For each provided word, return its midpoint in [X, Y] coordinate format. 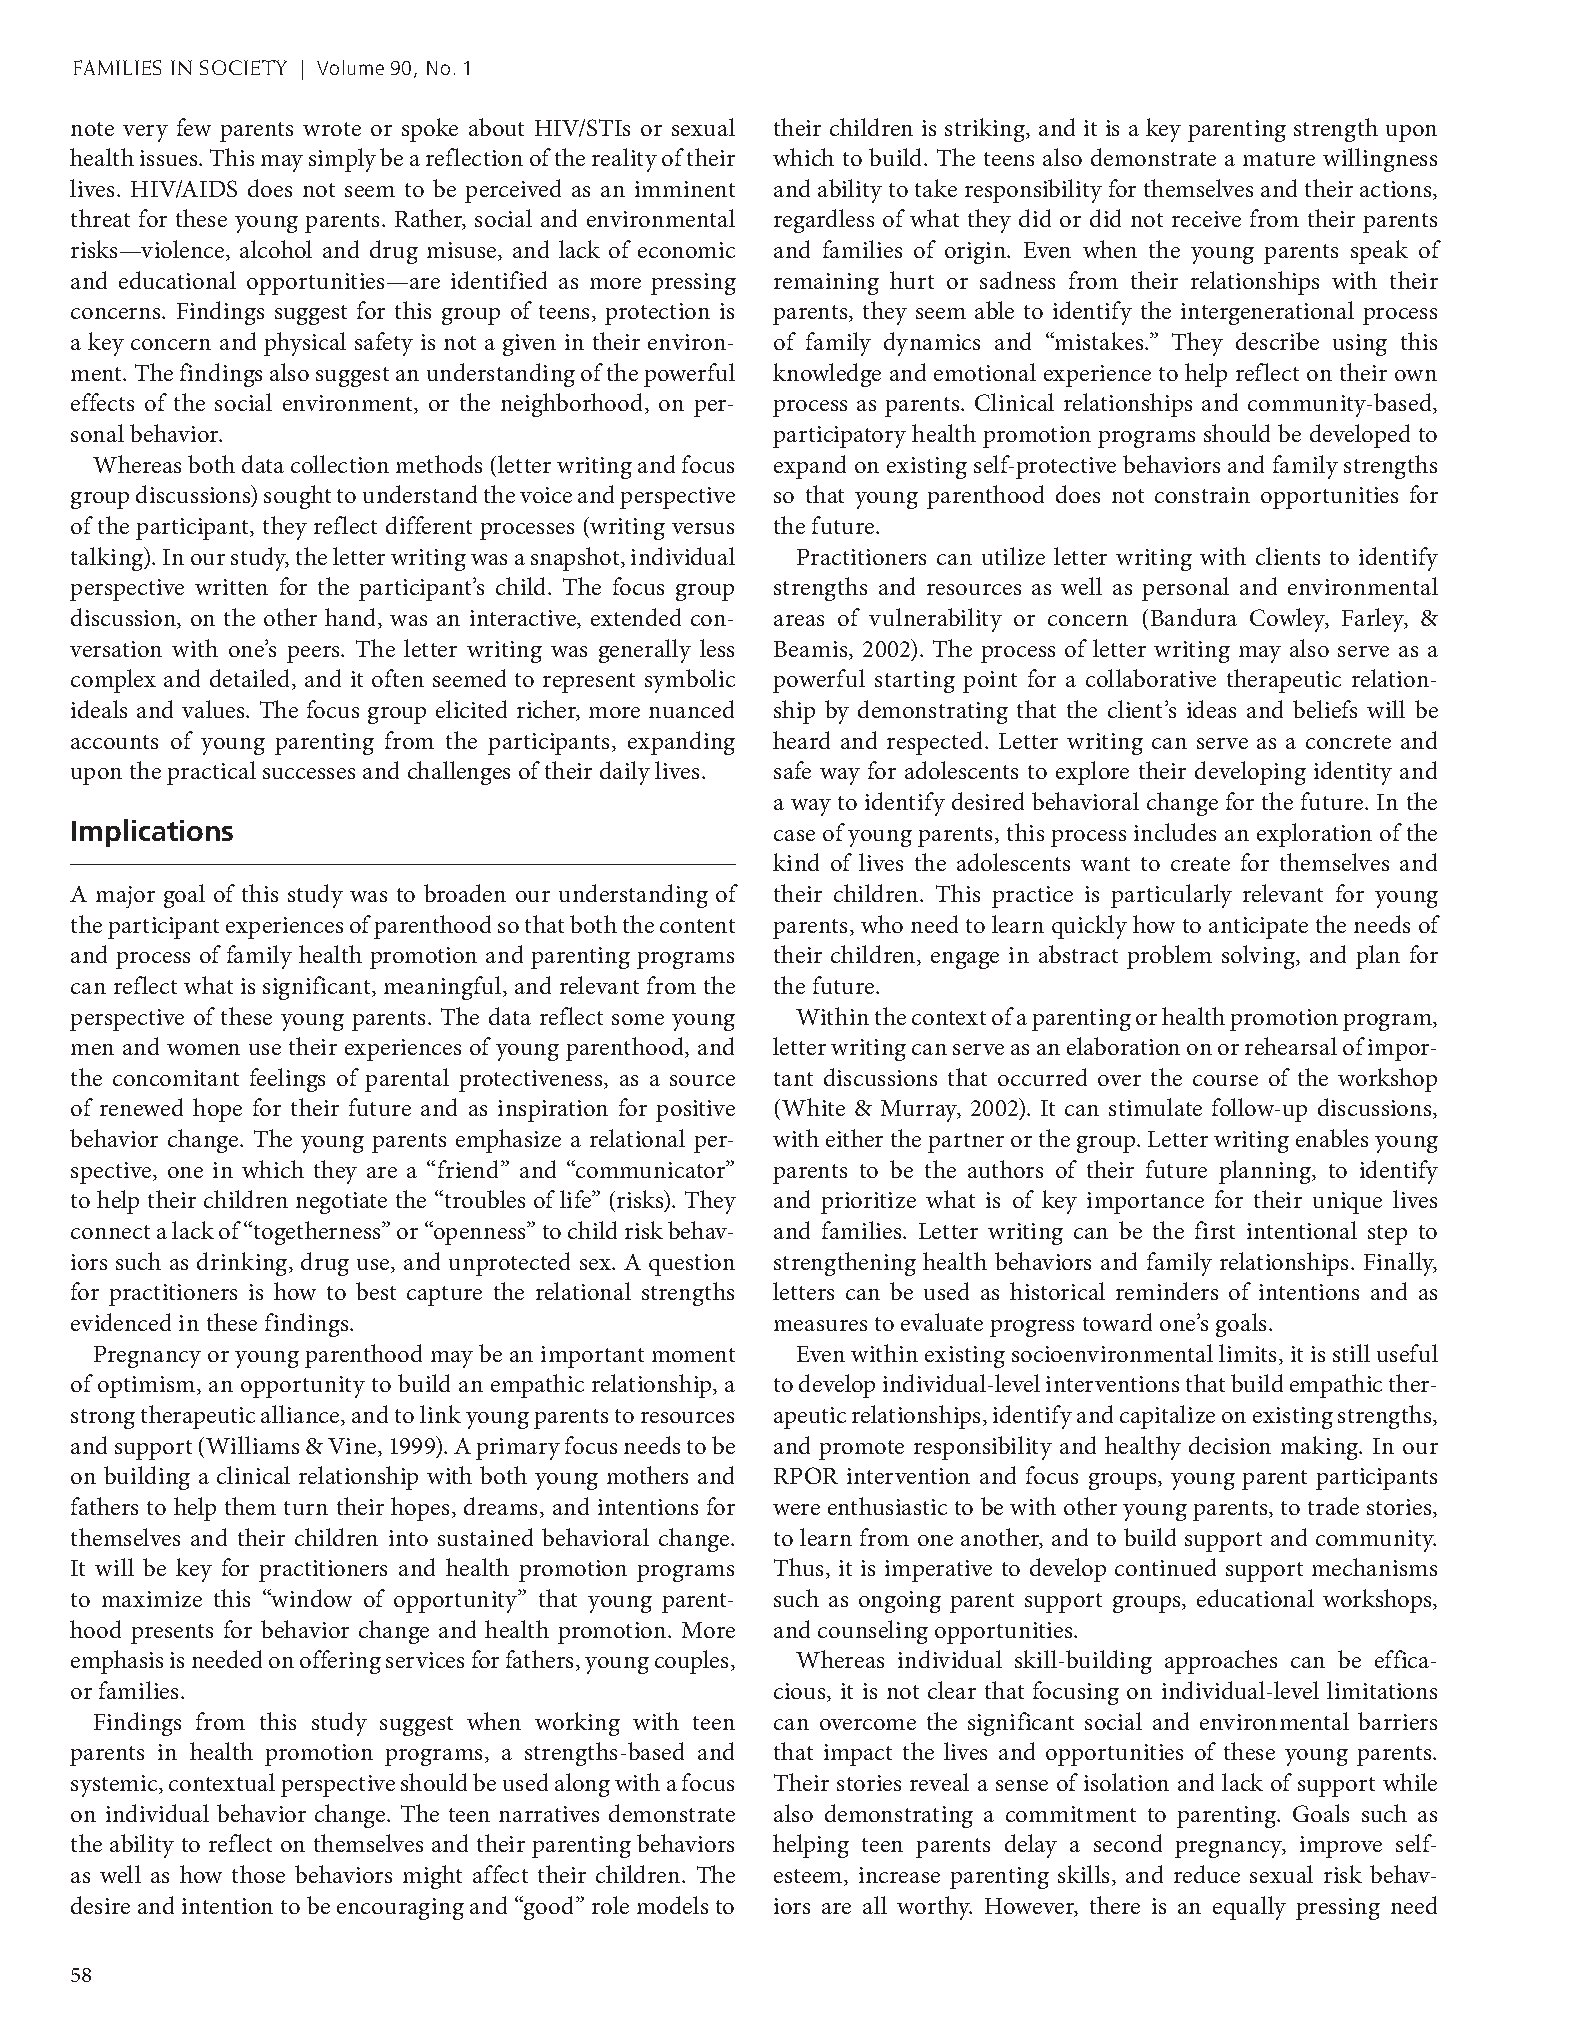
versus [703, 528]
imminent [685, 189]
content [697, 926]
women [203, 1049]
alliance [301, 1415]
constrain [1202, 495]
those [258, 1874]
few [194, 127]
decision [1230, 1445]
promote [861, 1450]
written [231, 587]
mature [1279, 159]
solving [1259, 957]
